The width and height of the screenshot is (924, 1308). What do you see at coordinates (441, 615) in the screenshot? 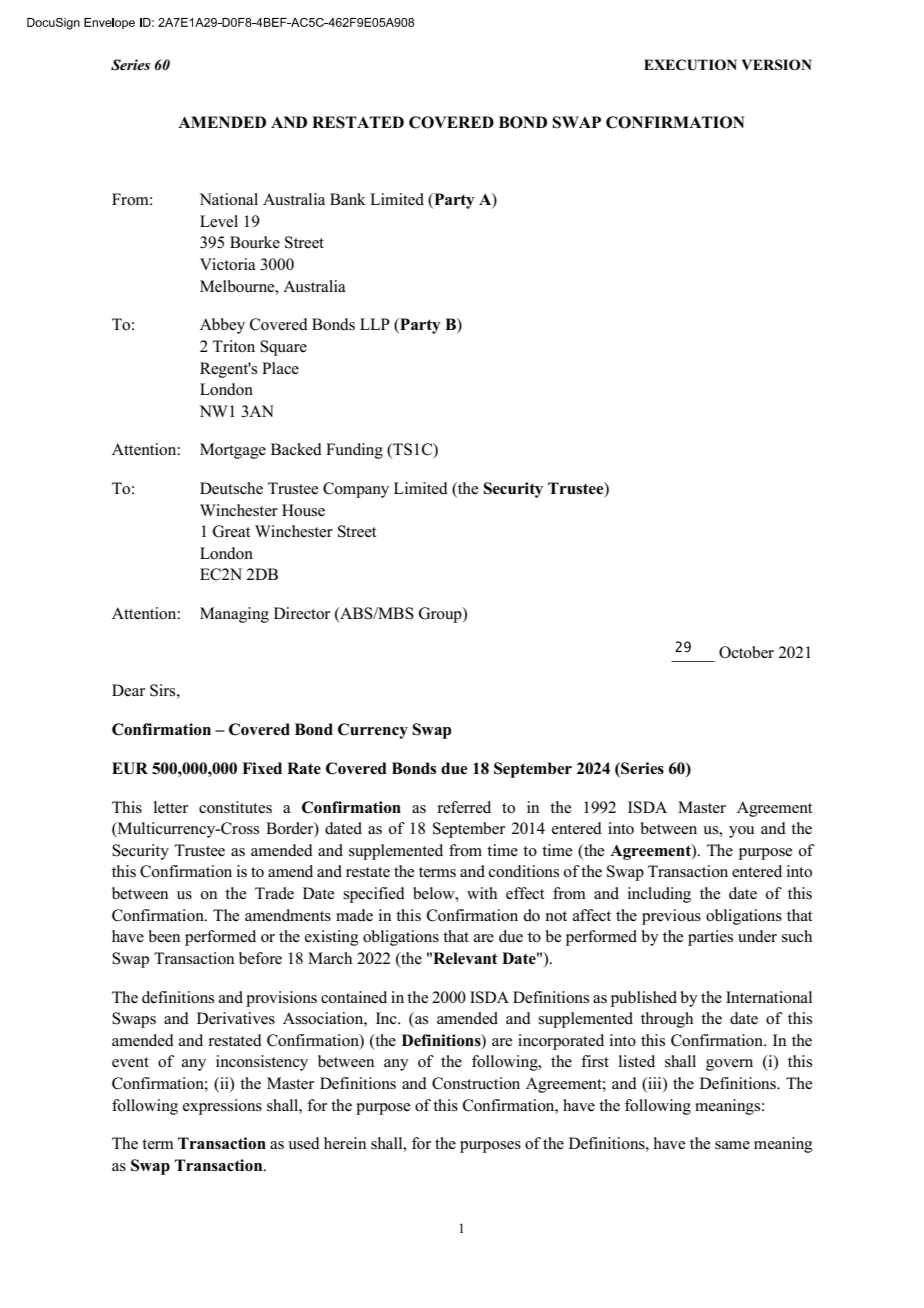
I see `Group` at bounding box center [441, 615].
